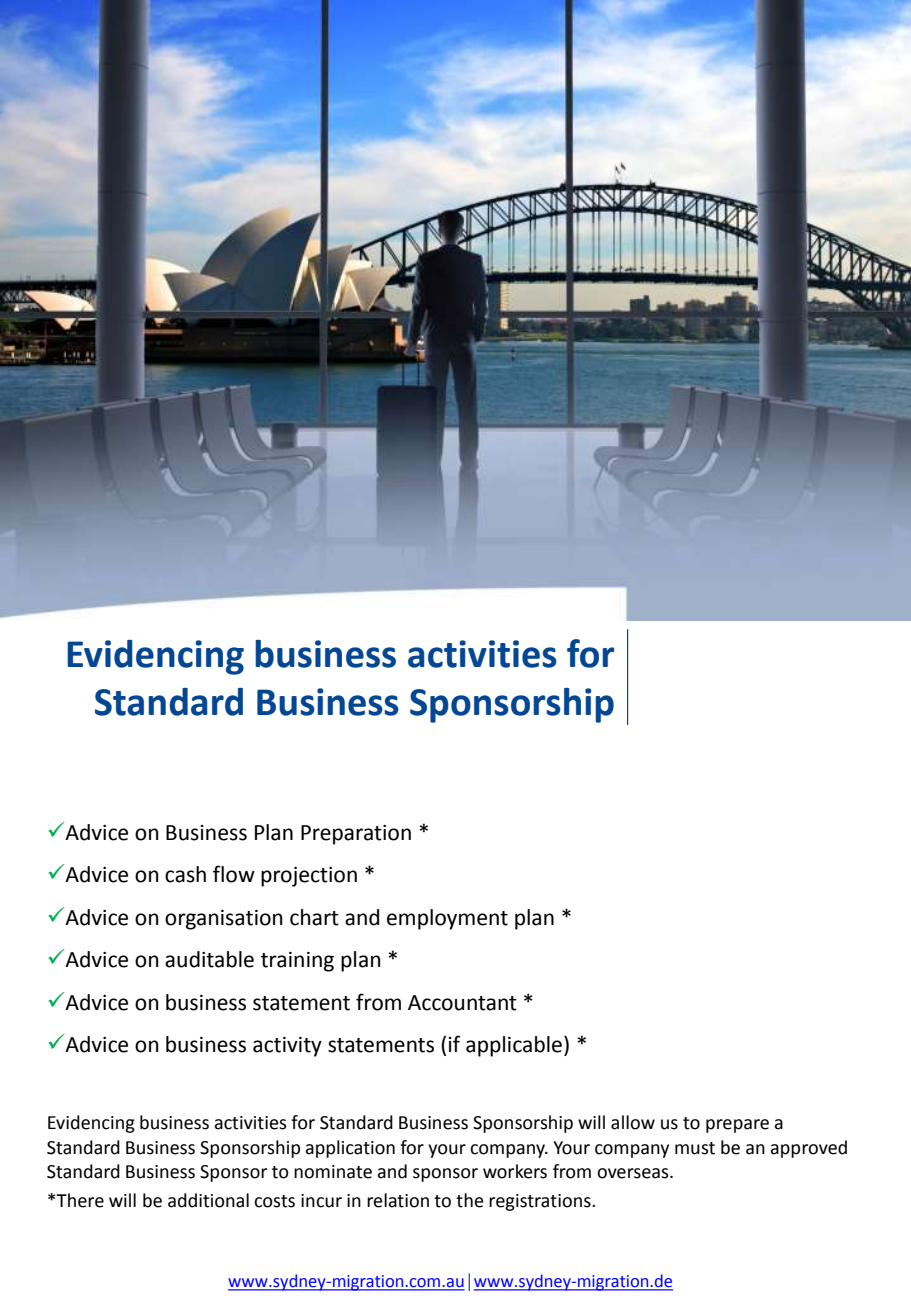  I want to click on overseas, so click(634, 1173).
